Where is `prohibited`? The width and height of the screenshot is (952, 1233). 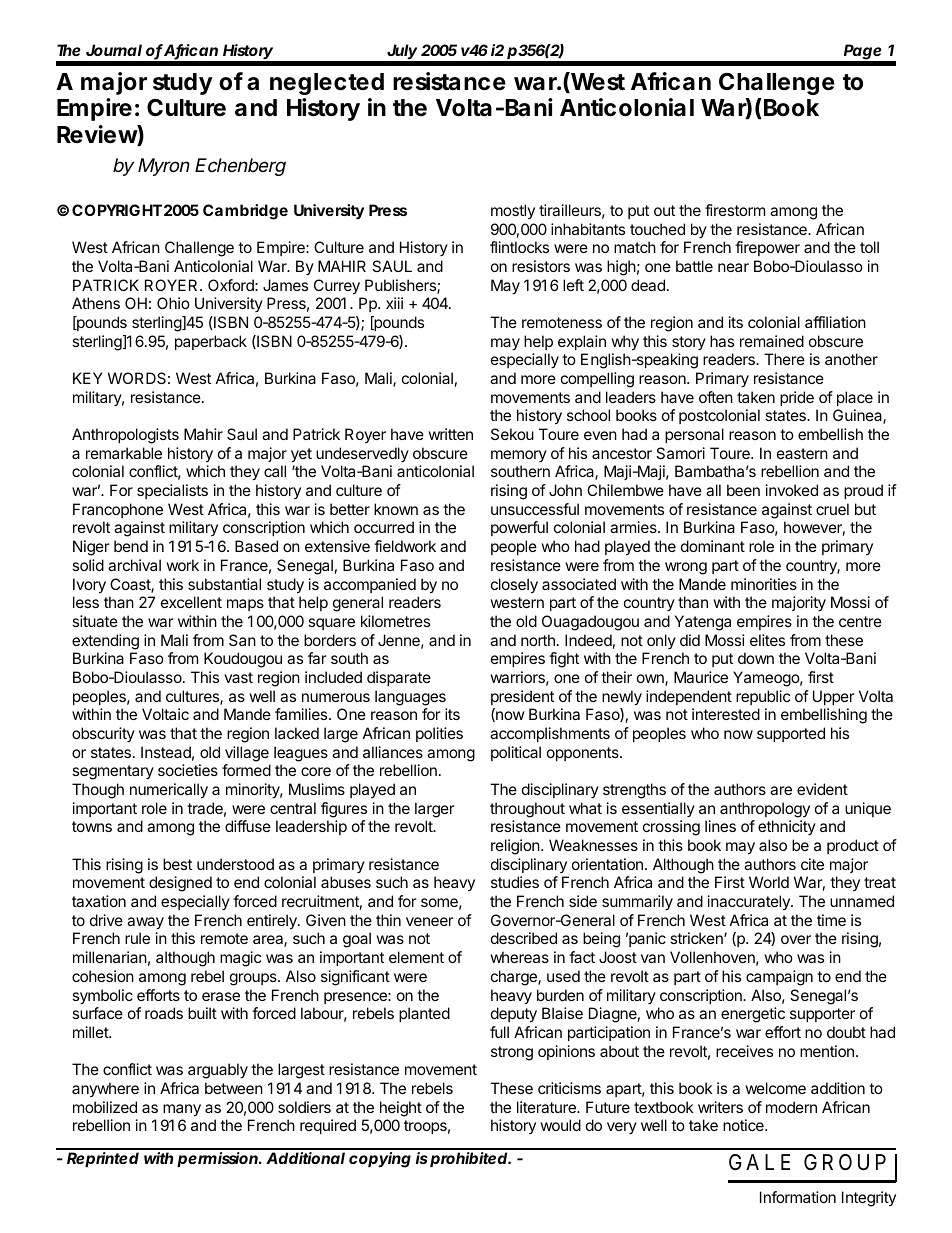
prohibited is located at coordinates (468, 1159).
